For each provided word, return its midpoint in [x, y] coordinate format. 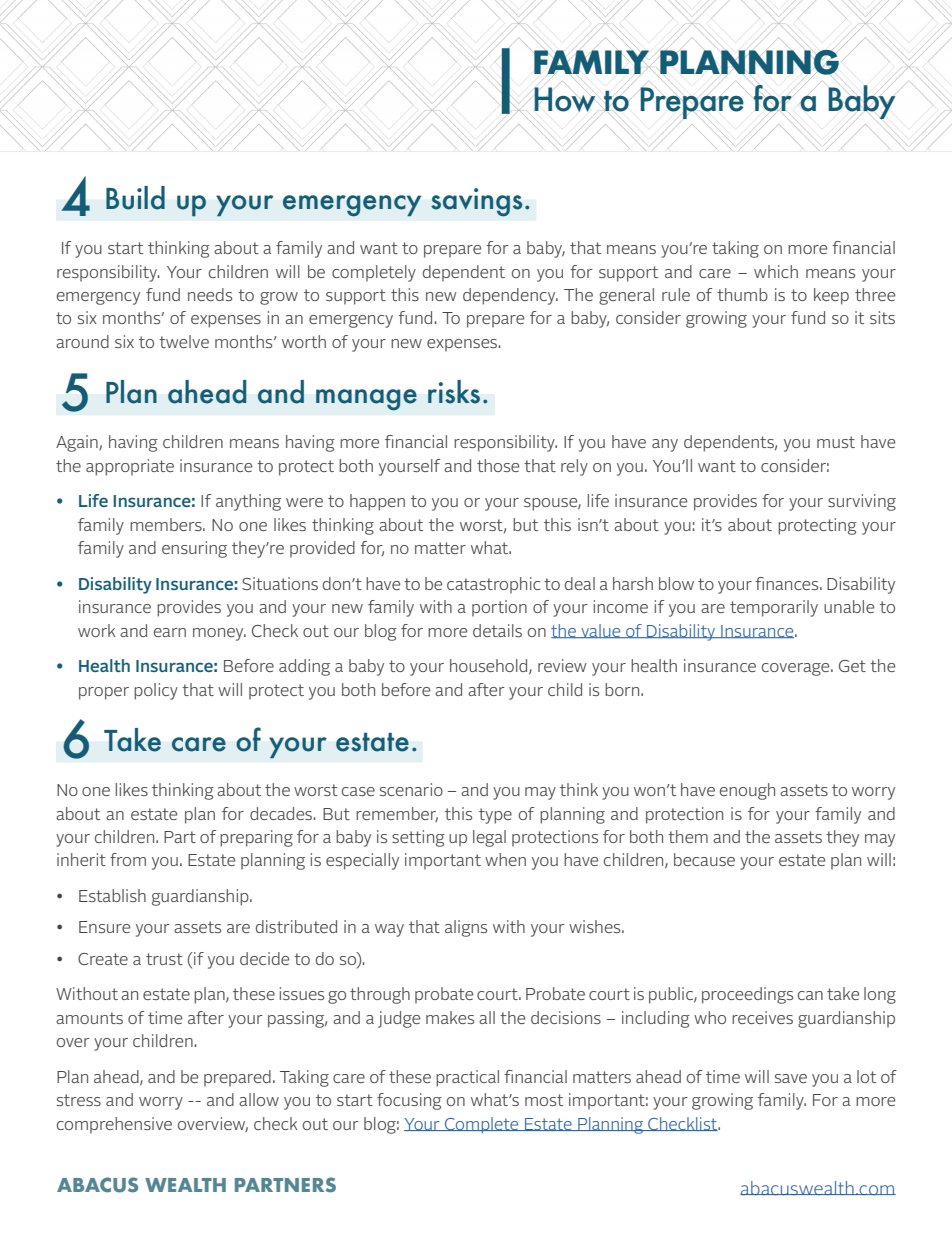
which [776, 271]
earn [170, 632]
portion [499, 608]
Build [135, 198]
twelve [184, 341]
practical [467, 1078]
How [565, 99]
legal [489, 838]
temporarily [774, 608]
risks [454, 392]
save [791, 1078]
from [128, 859]
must [836, 442]
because [704, 859]
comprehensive [114, 1125]
